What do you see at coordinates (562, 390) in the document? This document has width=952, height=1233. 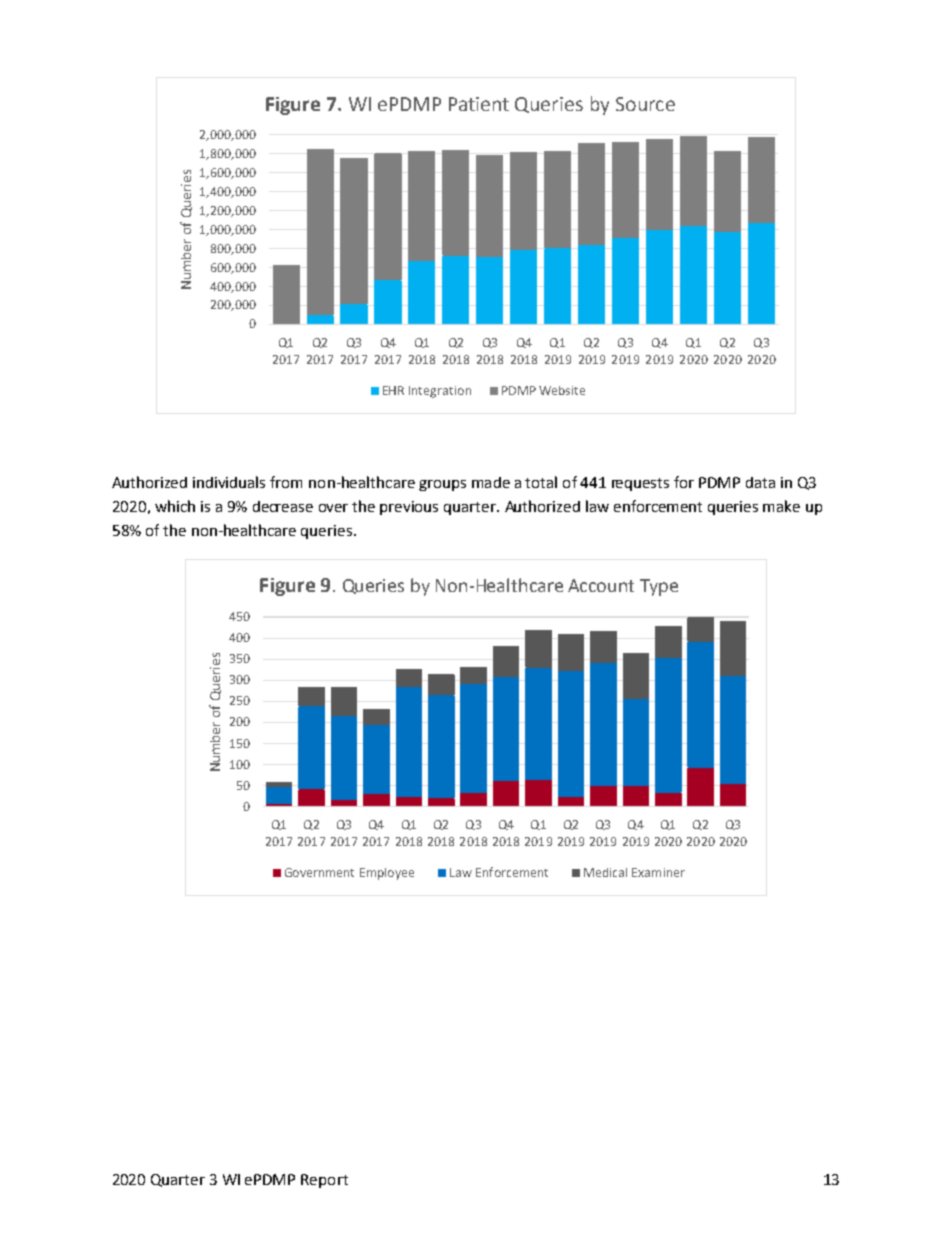 I see `Website` at bounding box center [562, 390].
